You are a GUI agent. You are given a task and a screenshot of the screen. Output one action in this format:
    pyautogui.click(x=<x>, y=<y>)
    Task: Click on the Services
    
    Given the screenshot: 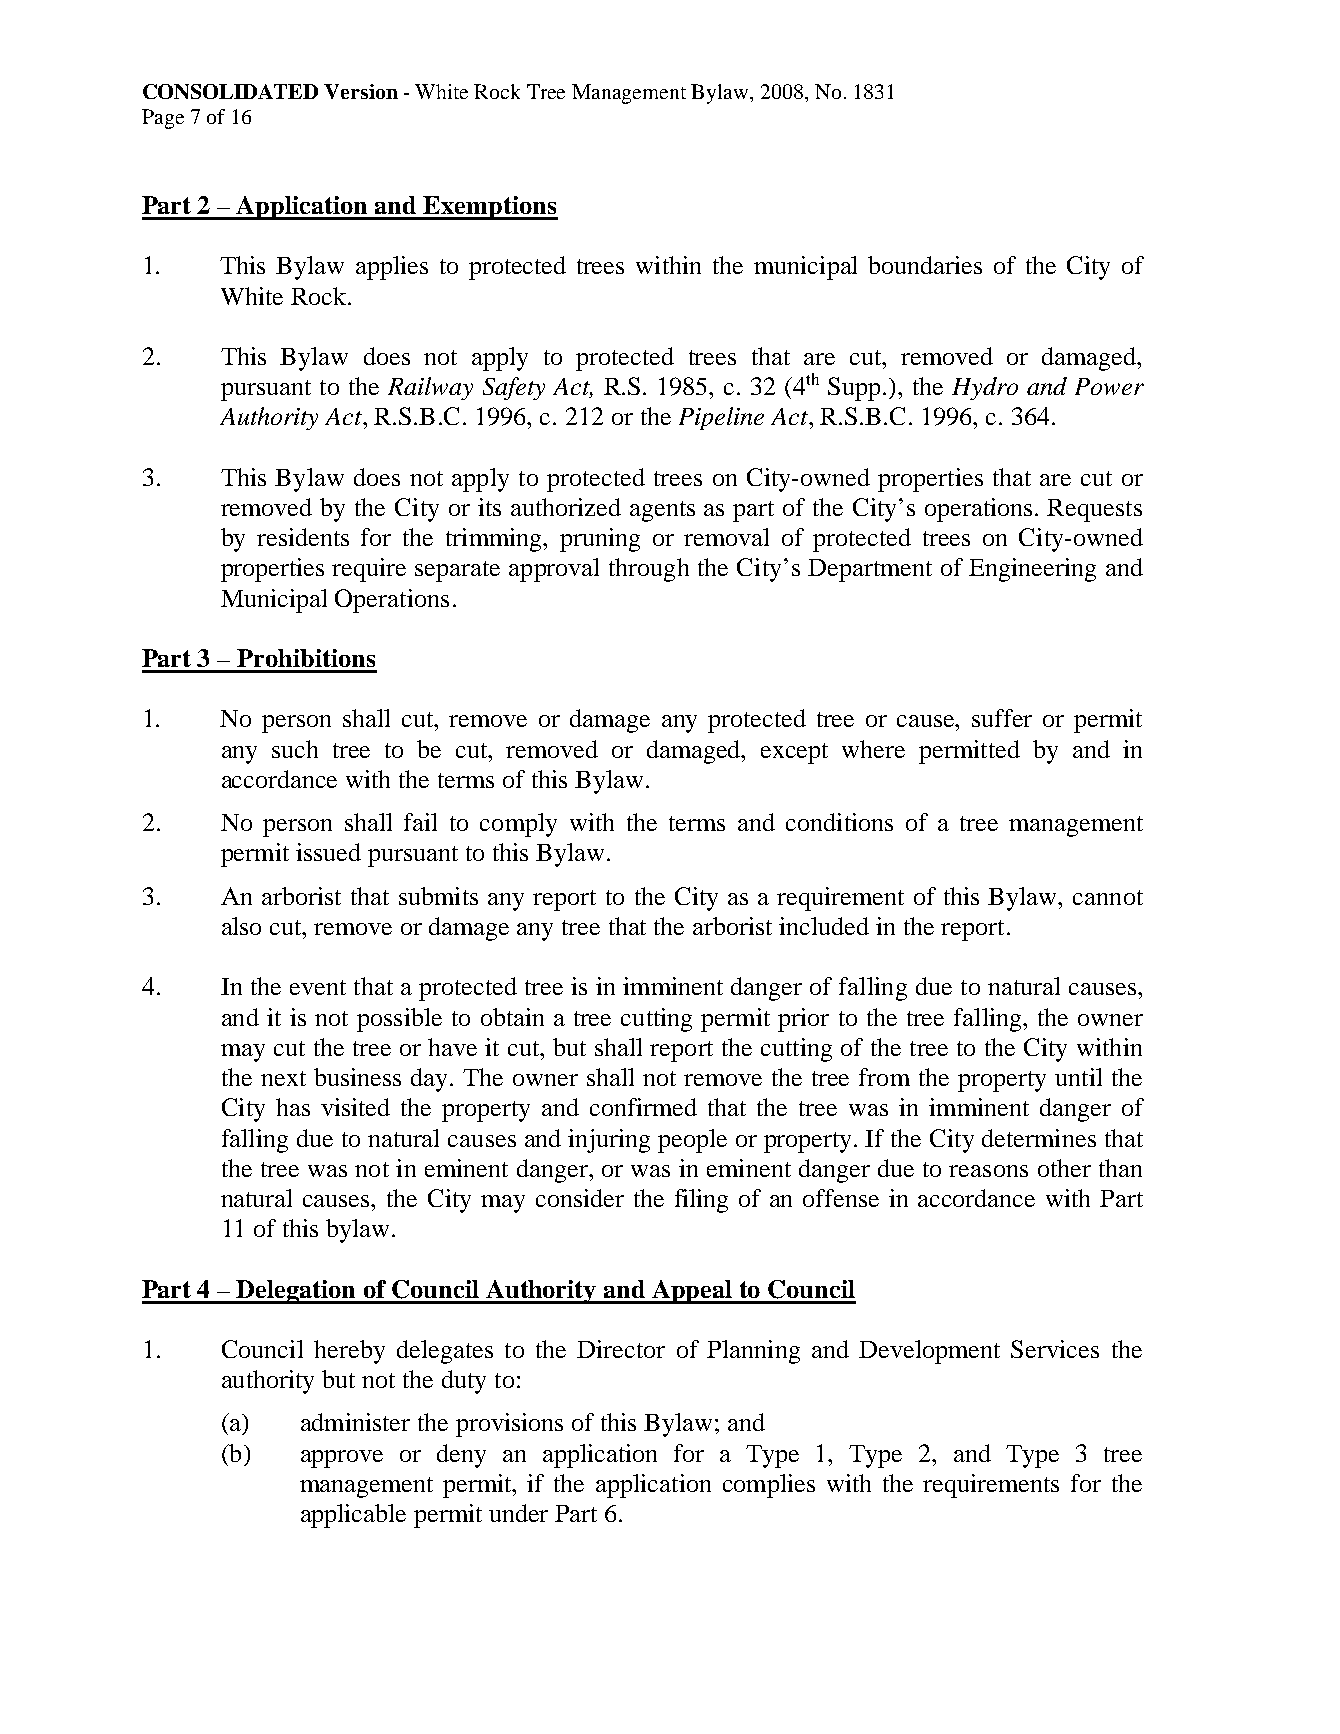 What is the action you would take?
    pyautogui.click(x=1055, y=1349)
